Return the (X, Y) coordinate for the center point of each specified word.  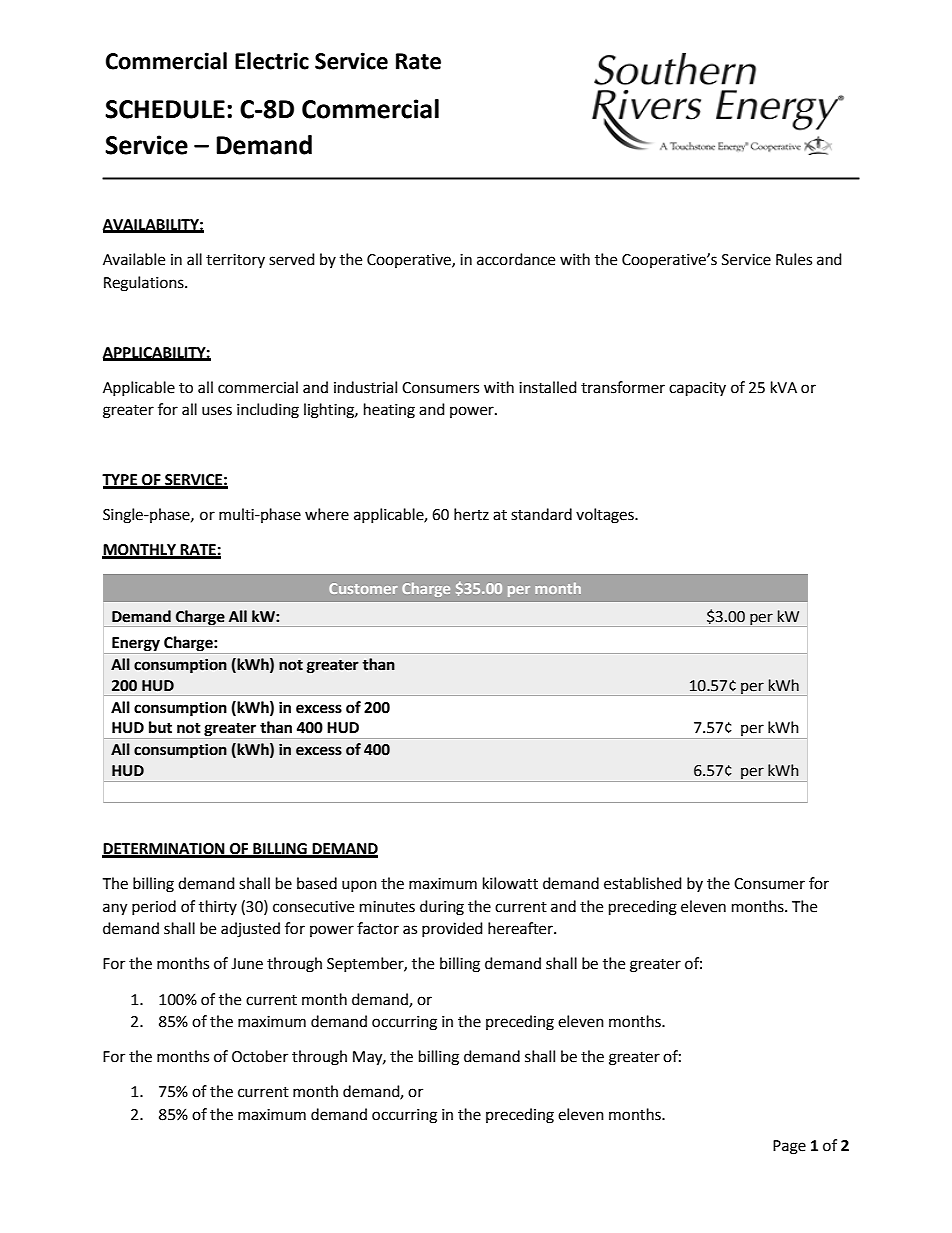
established (643, 883)
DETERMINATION (164, 850)
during (442, 908)
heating (389, 411)
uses (217, 411)
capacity (697, 389)
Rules (794, 259)
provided (452, 929)
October (260, 1056)
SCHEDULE (165, 109)
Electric (272, 61)
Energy (136, 644)
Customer (363, 588)
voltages (606, 516)
